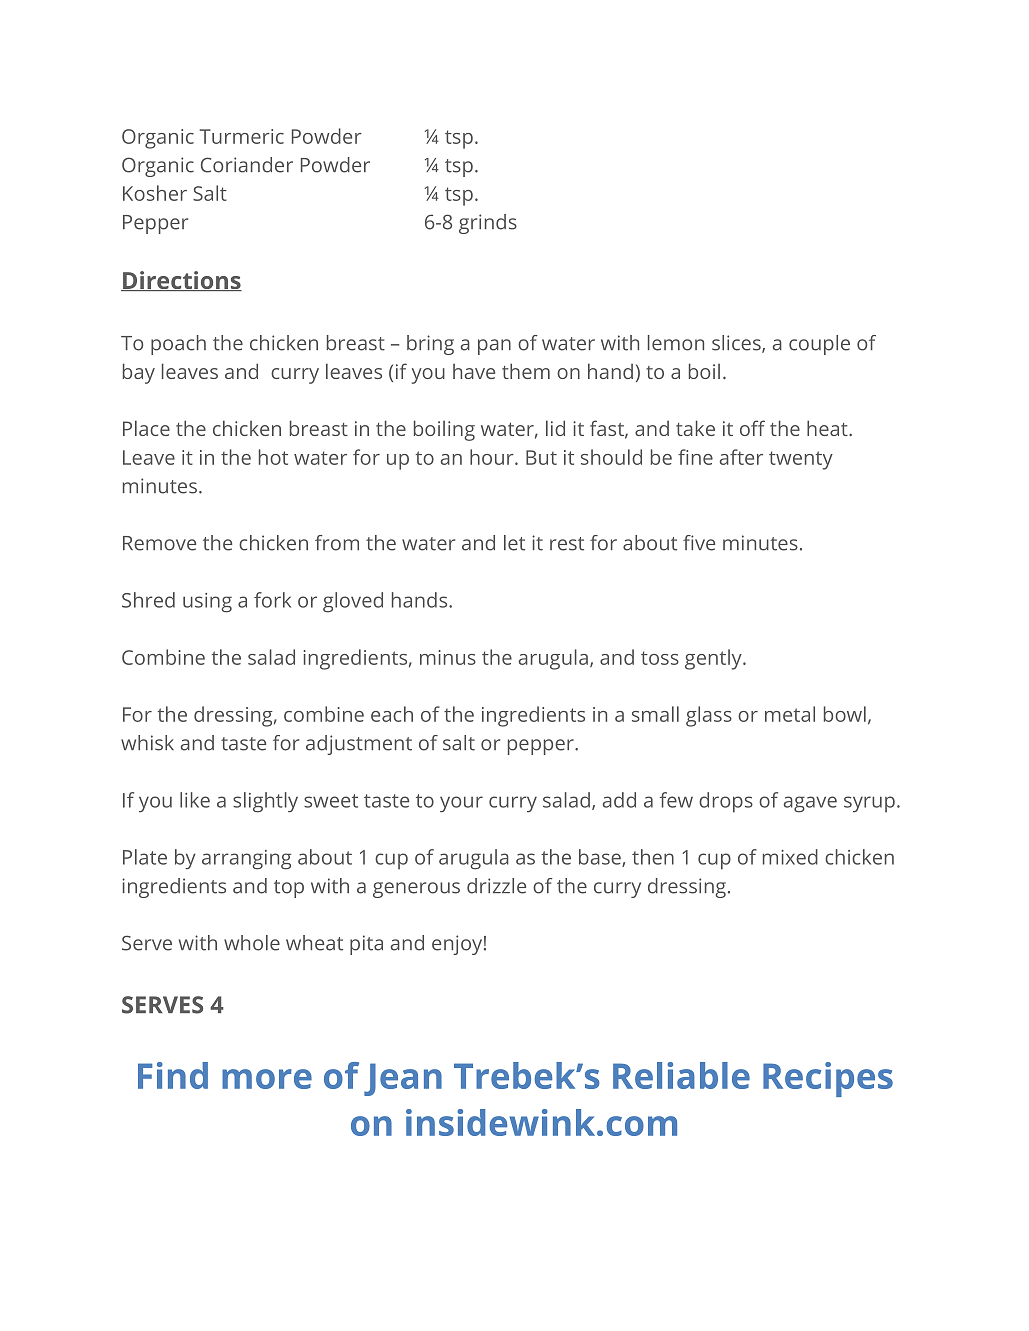  What do you see at coordinates (737, 344) in the screenshot?
I see `slices` at bounding box center [737, 344].
